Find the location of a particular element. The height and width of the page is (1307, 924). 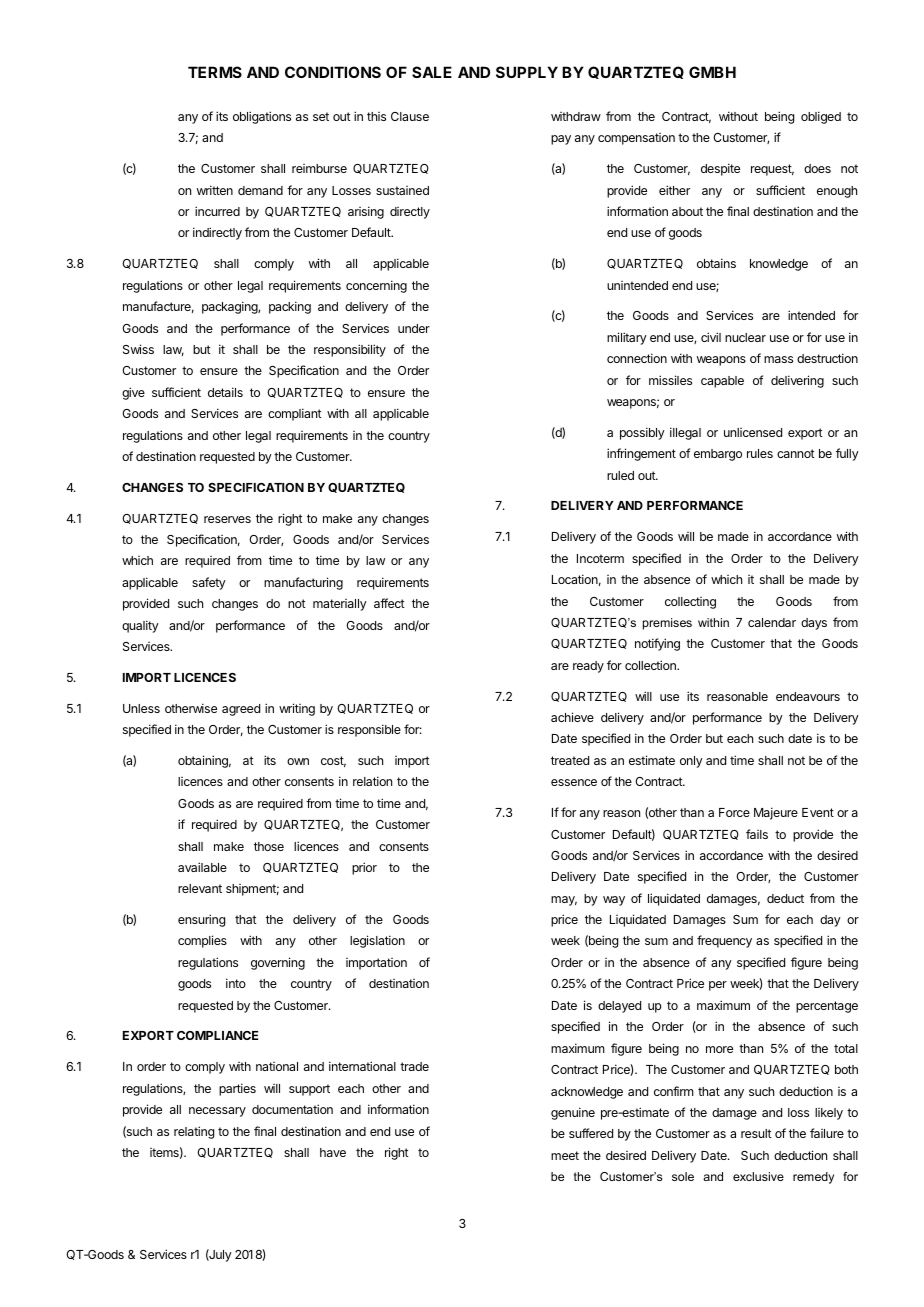

TERMS is located at coordinates (215, 72).
